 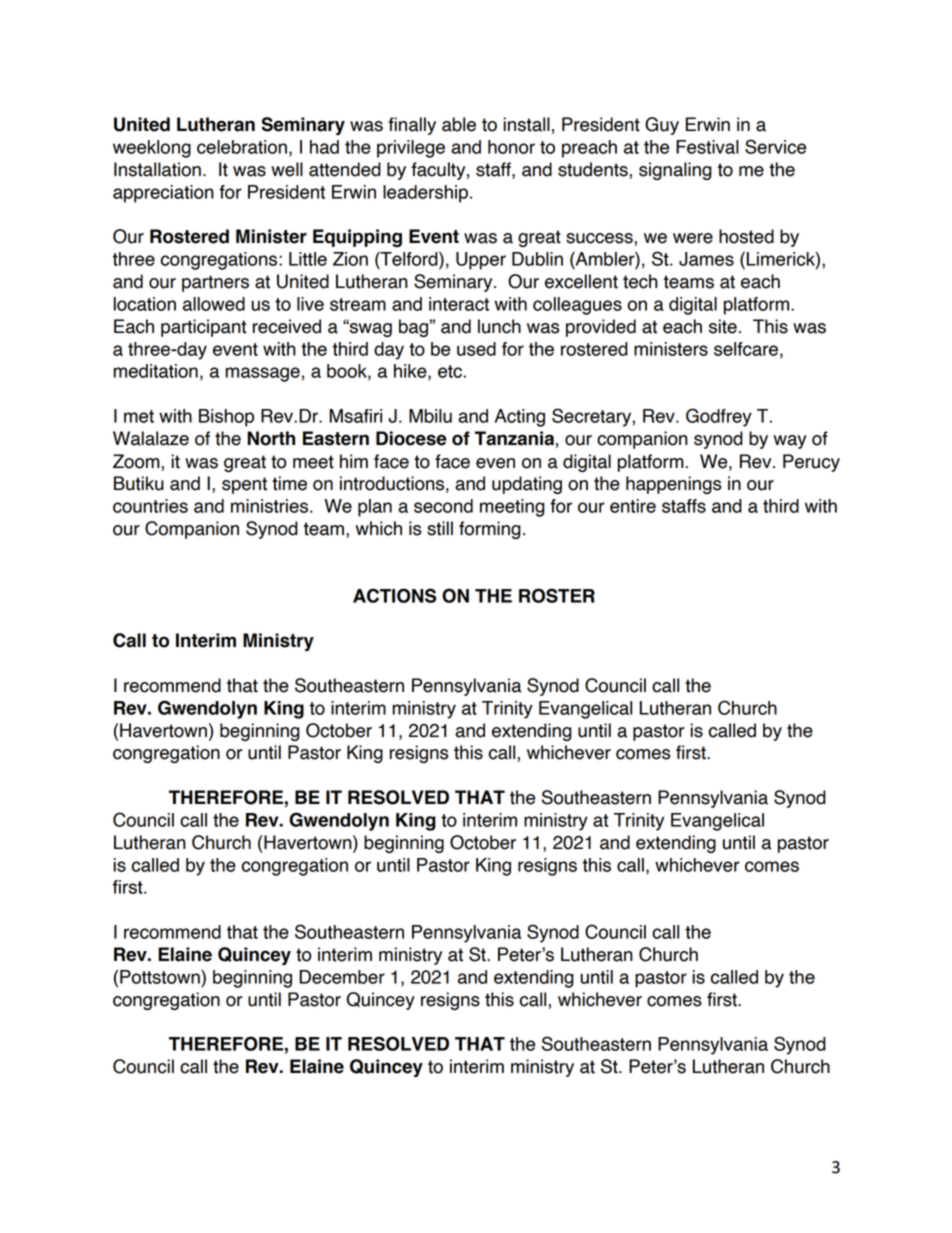 I want to click on December, so click(x=342, y=977).
